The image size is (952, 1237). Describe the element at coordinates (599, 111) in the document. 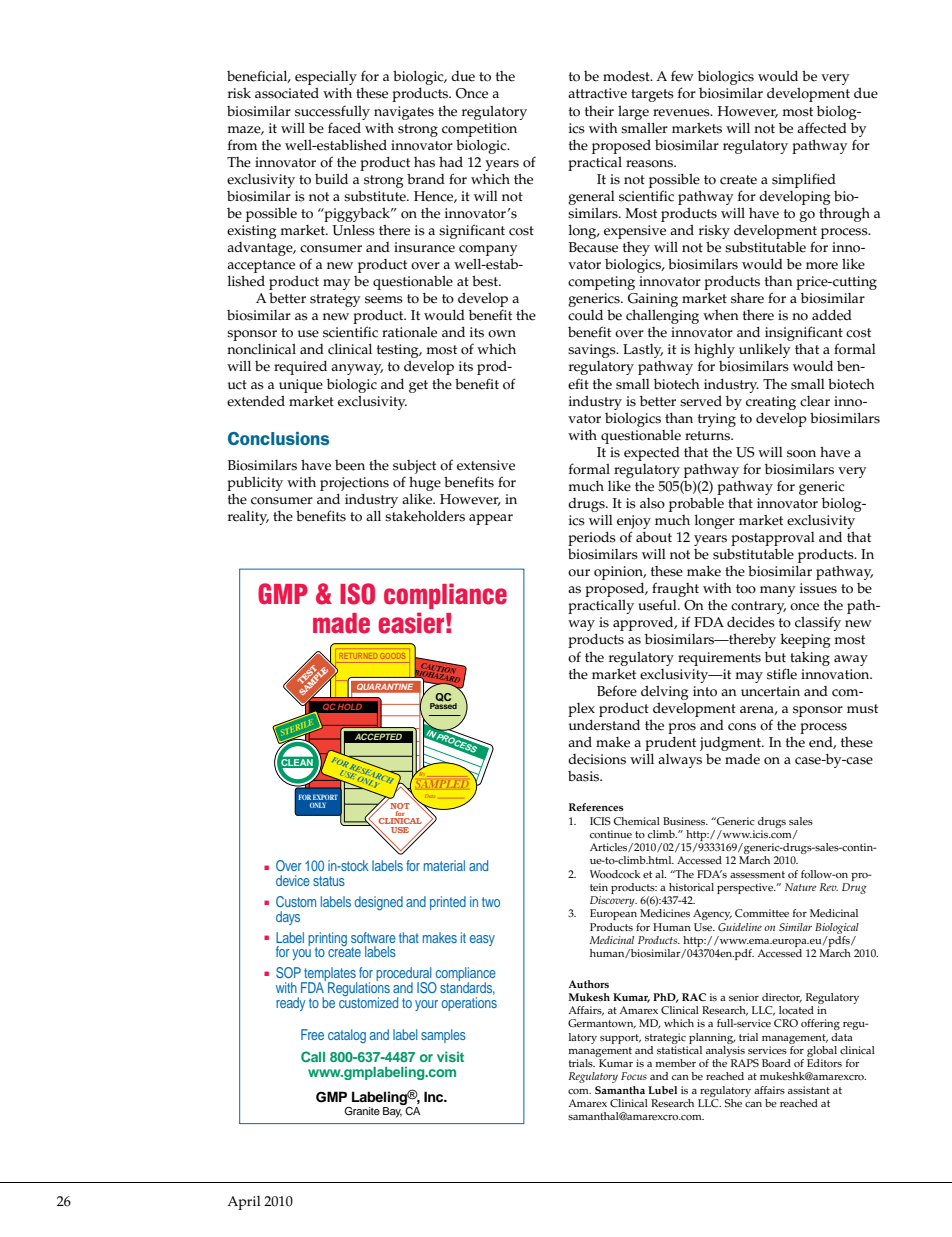

I see `their` at that location.
